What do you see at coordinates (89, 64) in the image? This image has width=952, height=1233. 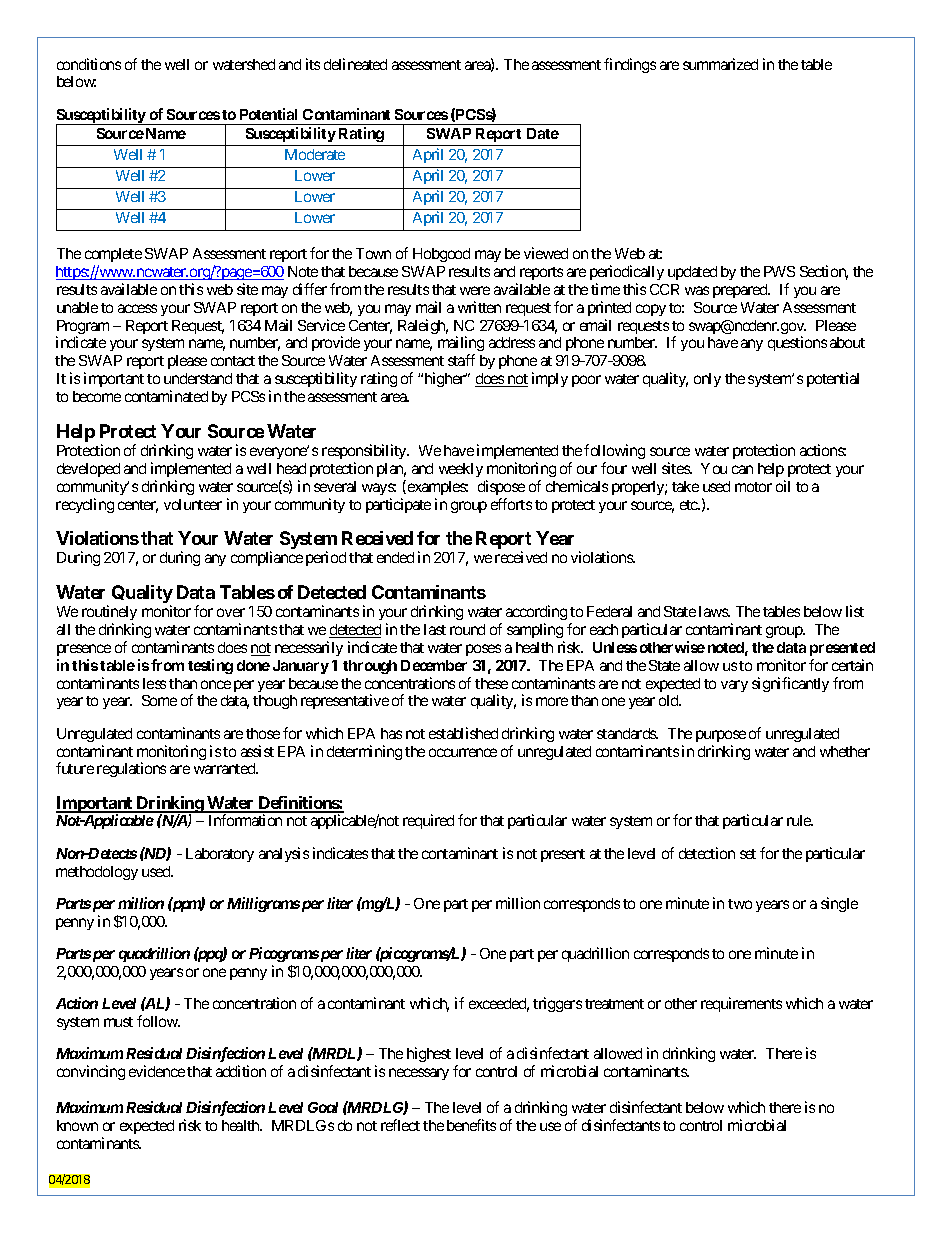 I see `conditions` at bounding box center [89, 64].
